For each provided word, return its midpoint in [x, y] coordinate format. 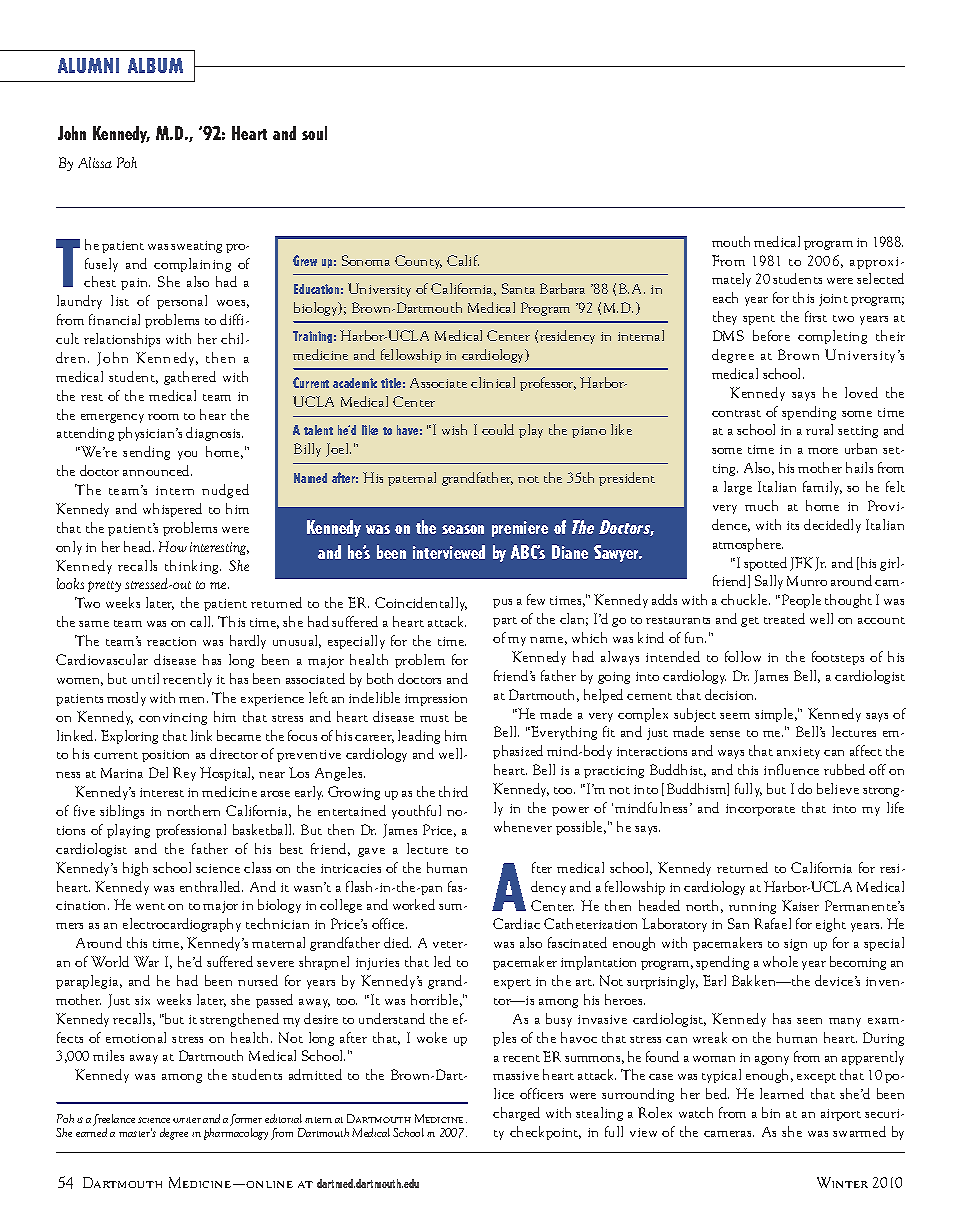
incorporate [760, 810]
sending [146, 453]
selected [880, 278]
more [823, 451]
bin [771, 1112]
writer [187, 1120]
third [453, 791]
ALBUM [155, 65]
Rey [184, 774]
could [498, 429]
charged [516, 1114]
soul [314, 133]
